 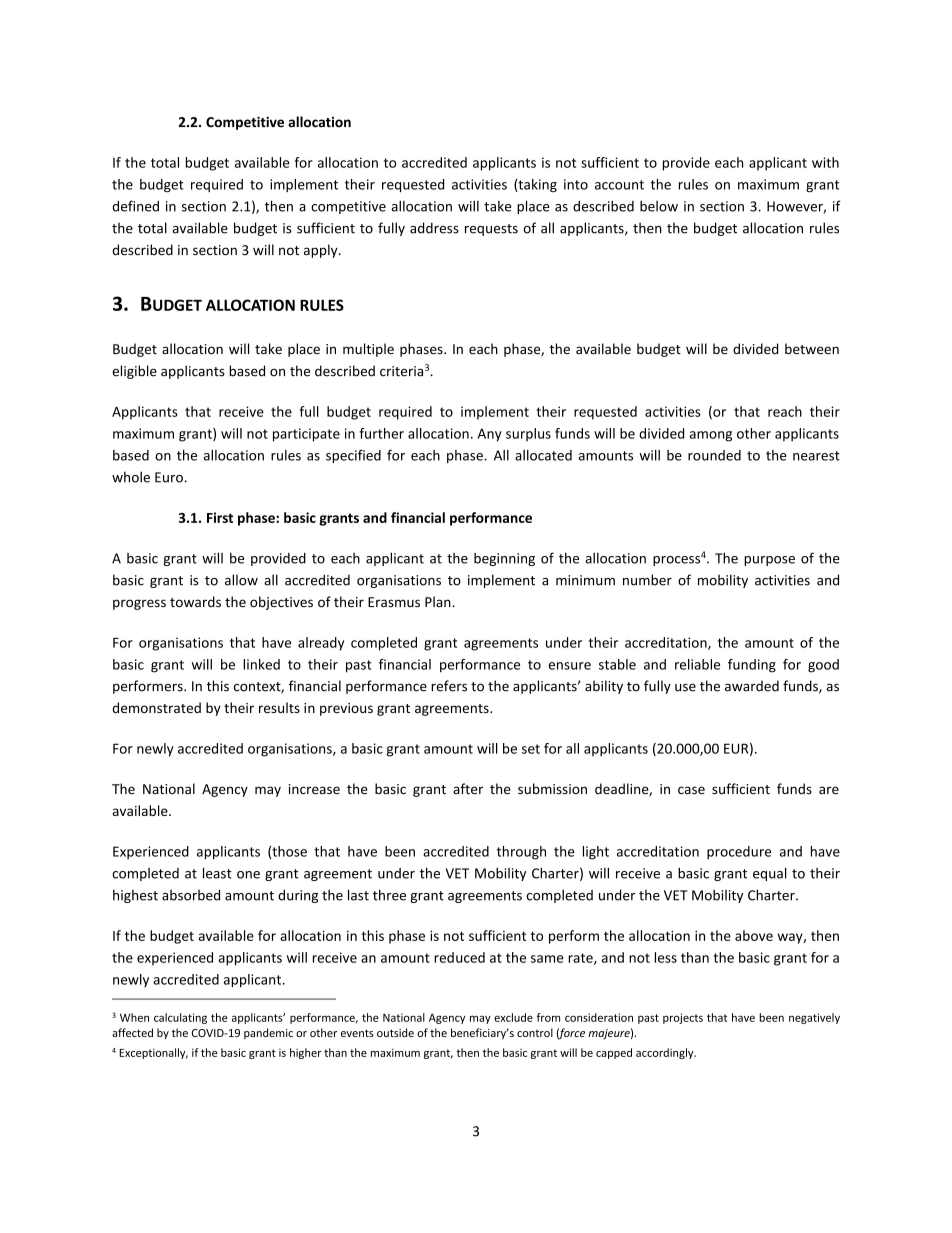 What do you see at coordinates (513, 1017) in the screenshot?
I see `exclude` at bounding box center [513, 1017].
